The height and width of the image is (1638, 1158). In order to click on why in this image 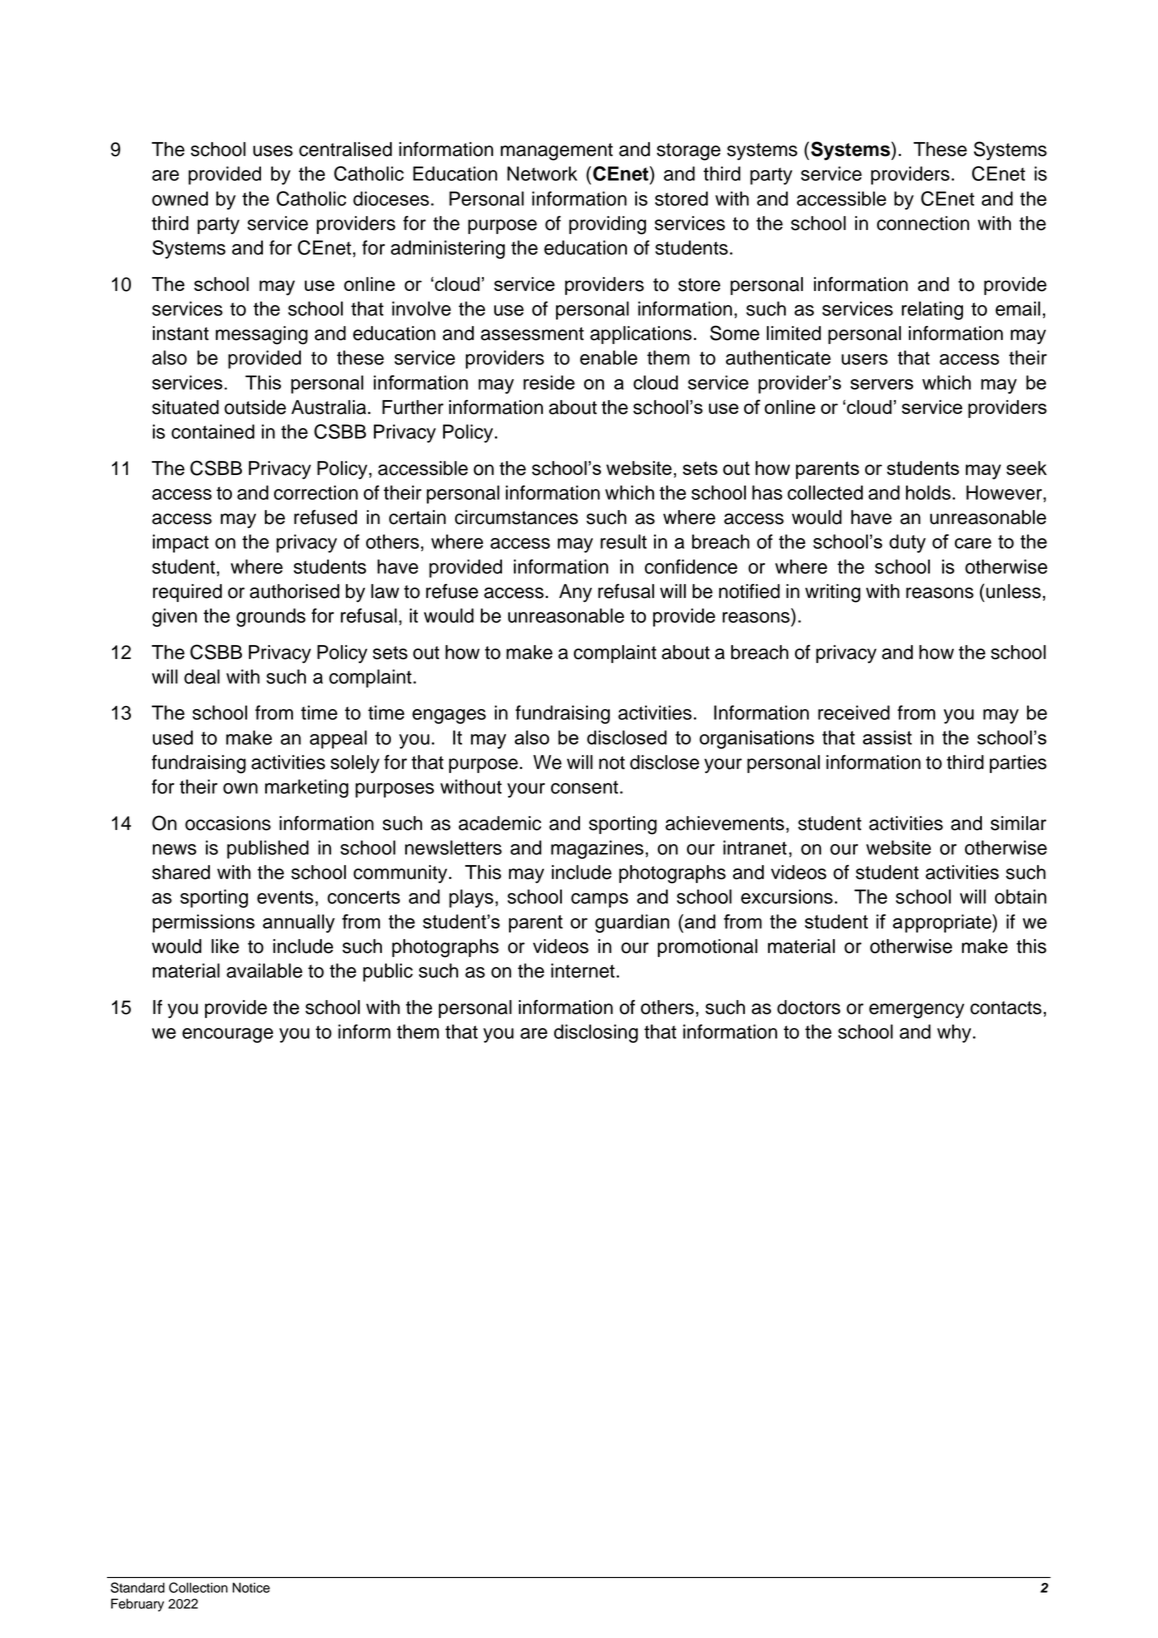, I will do `click(955, 1033)`.
